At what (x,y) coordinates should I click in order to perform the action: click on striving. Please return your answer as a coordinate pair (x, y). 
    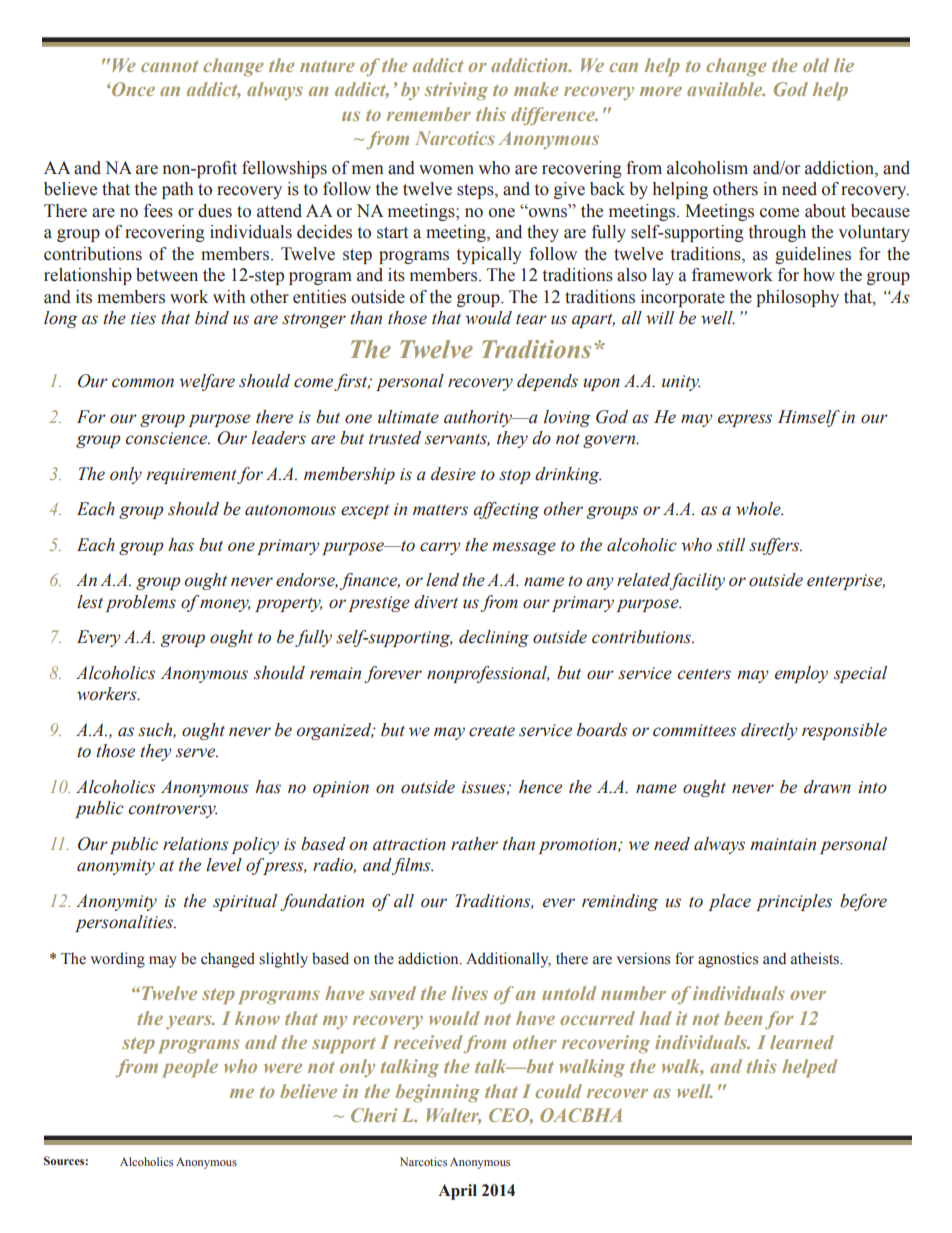
    Looking at the image, I should click on (456, 91).
